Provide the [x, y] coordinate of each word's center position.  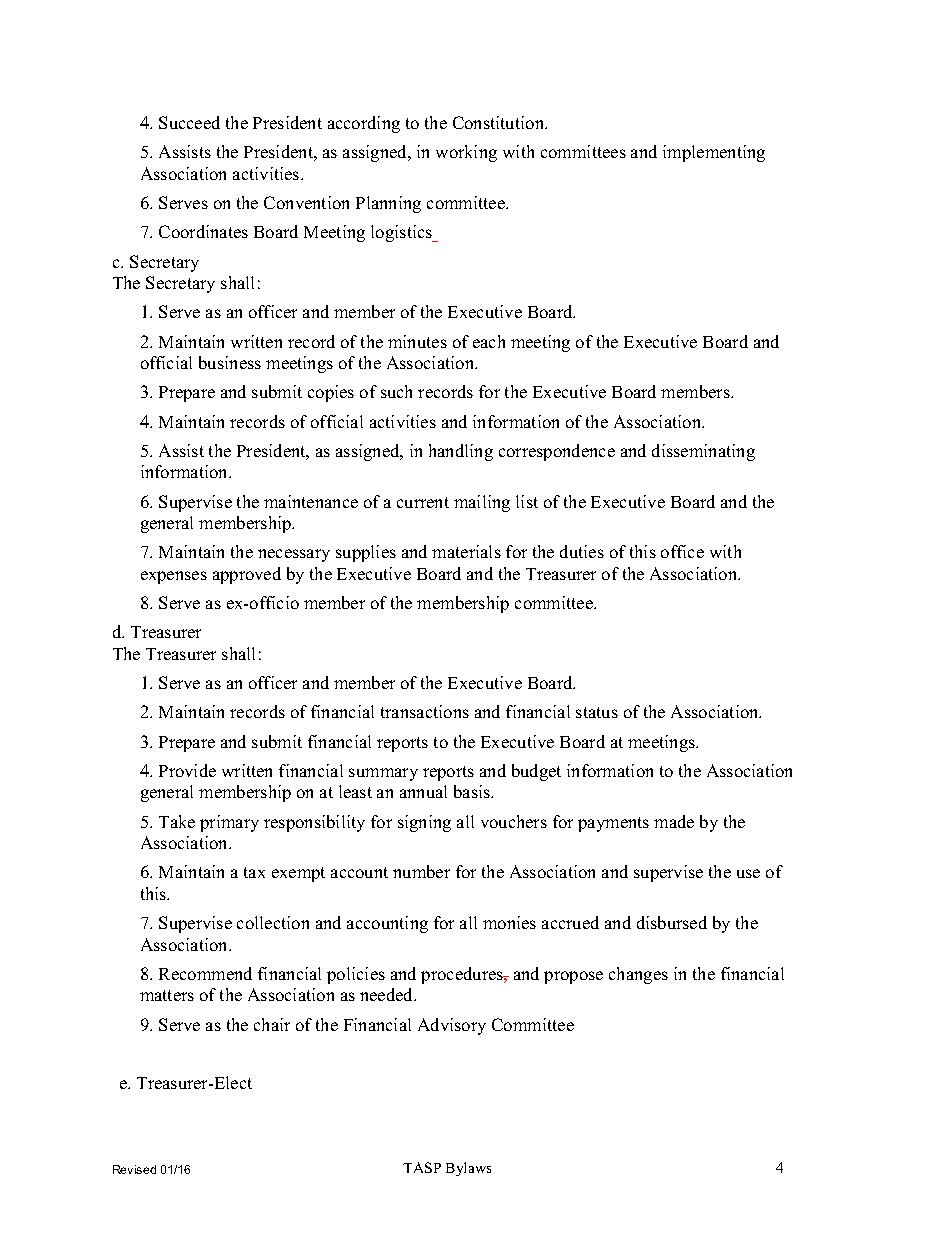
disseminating [703, 452]
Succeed [189, 122]
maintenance [311, 501]
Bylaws [468, 1169]
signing [424, 823]
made [674, 821]
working [466, 153]
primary [229, 823]
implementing [714, 153]
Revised [134, 1169]
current [423, 502]
